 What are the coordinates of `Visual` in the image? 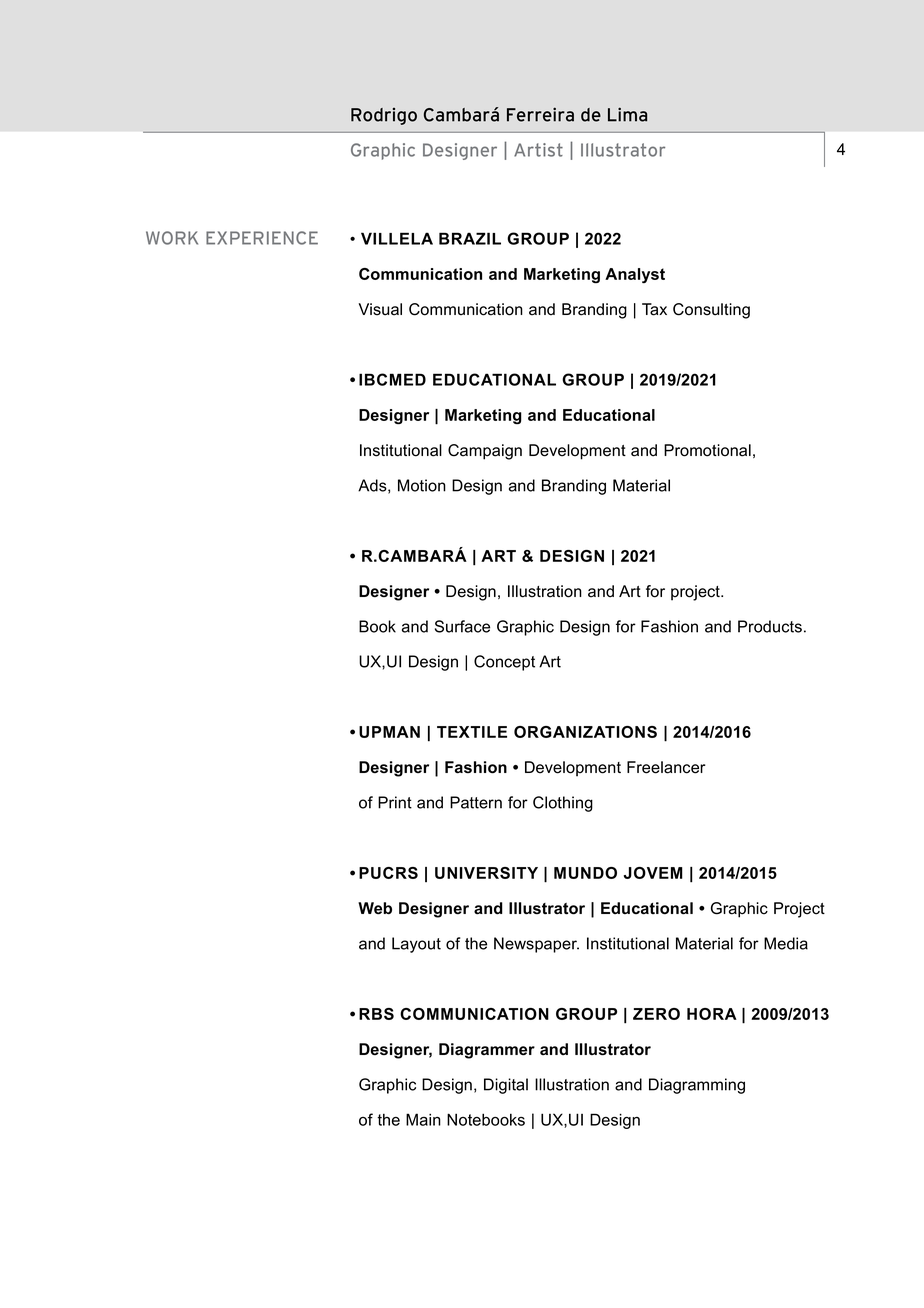 It's located at (380, 309).
